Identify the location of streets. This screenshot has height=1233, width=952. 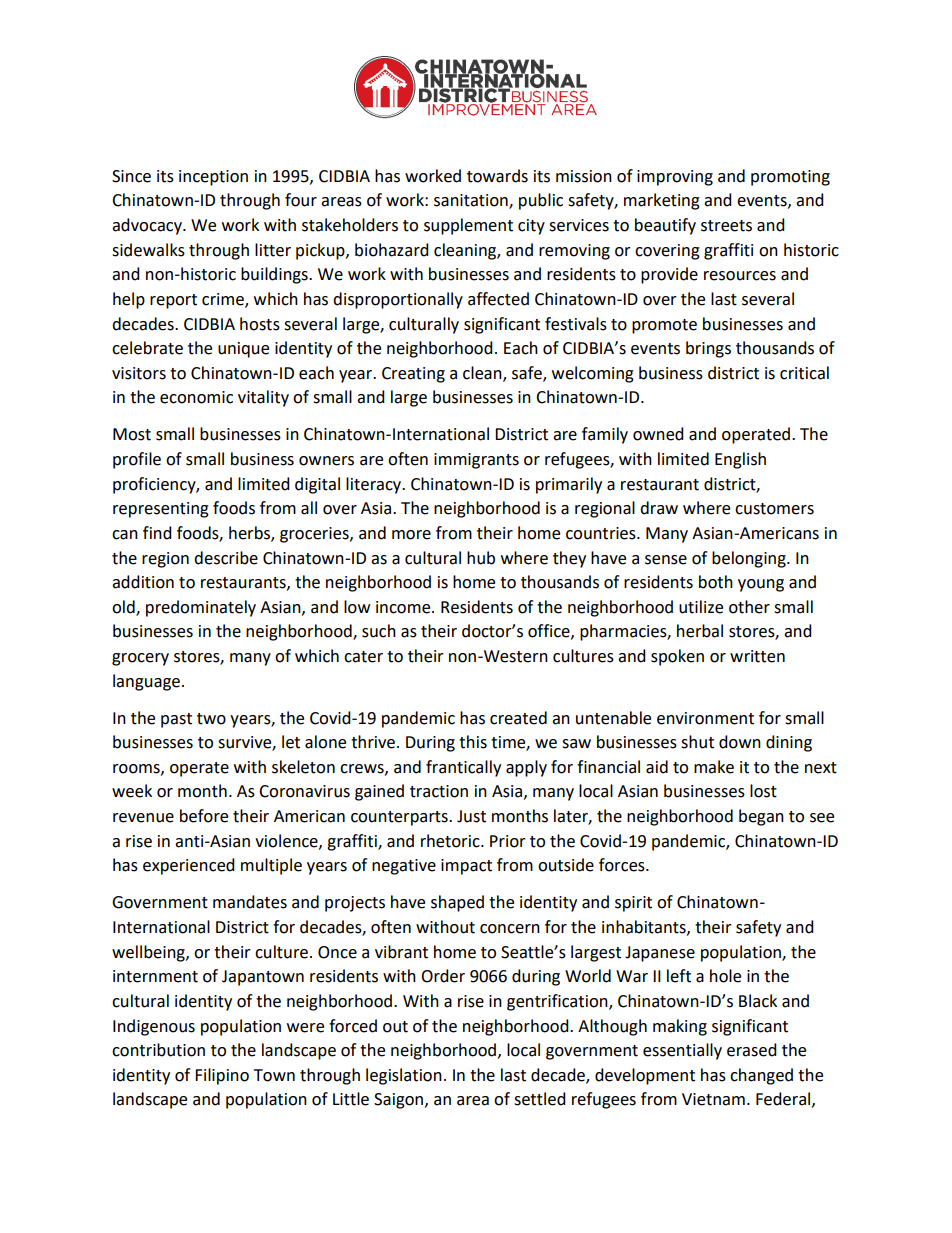
(726, 226).
